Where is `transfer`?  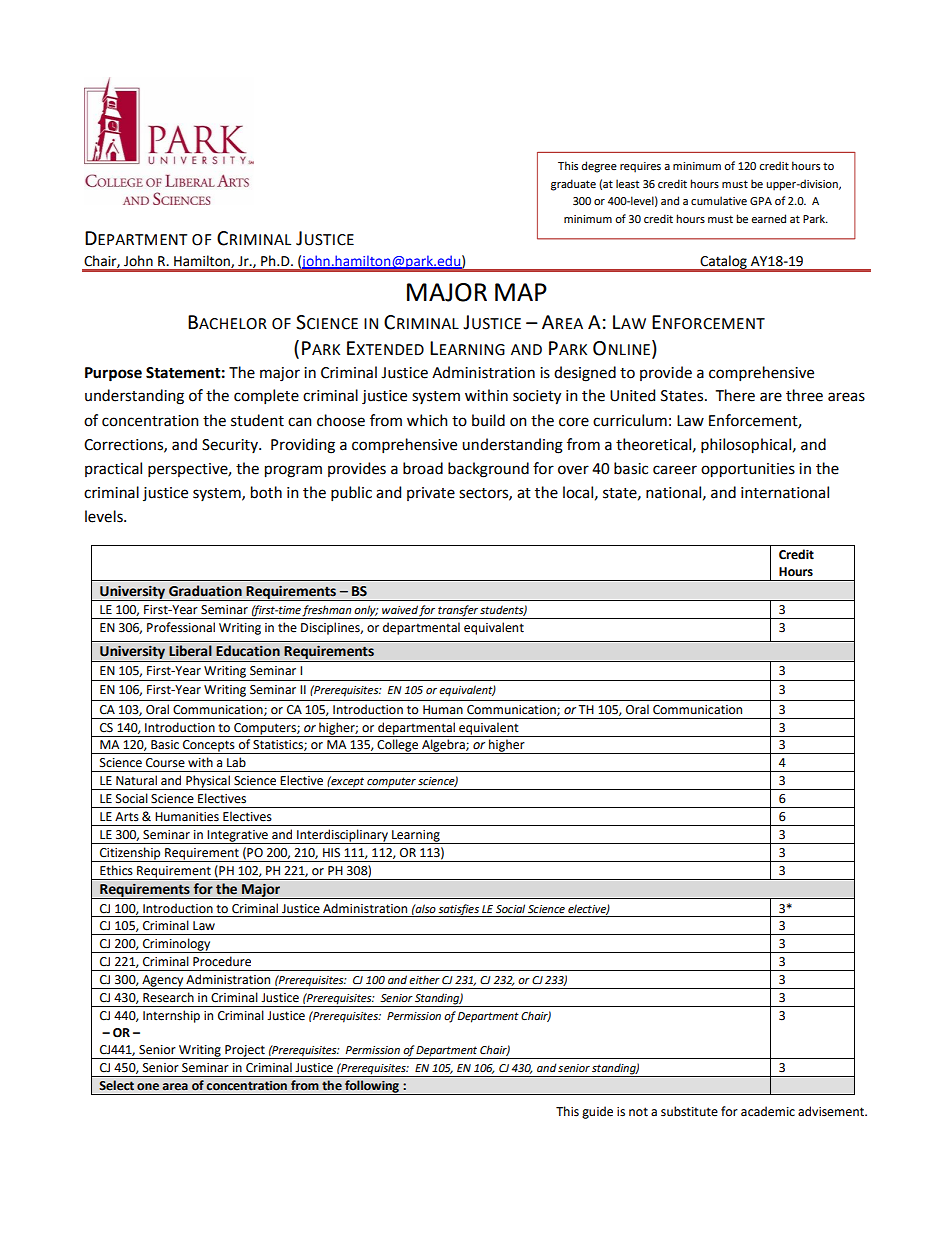
transfer is located at coordinates (458, 612).
